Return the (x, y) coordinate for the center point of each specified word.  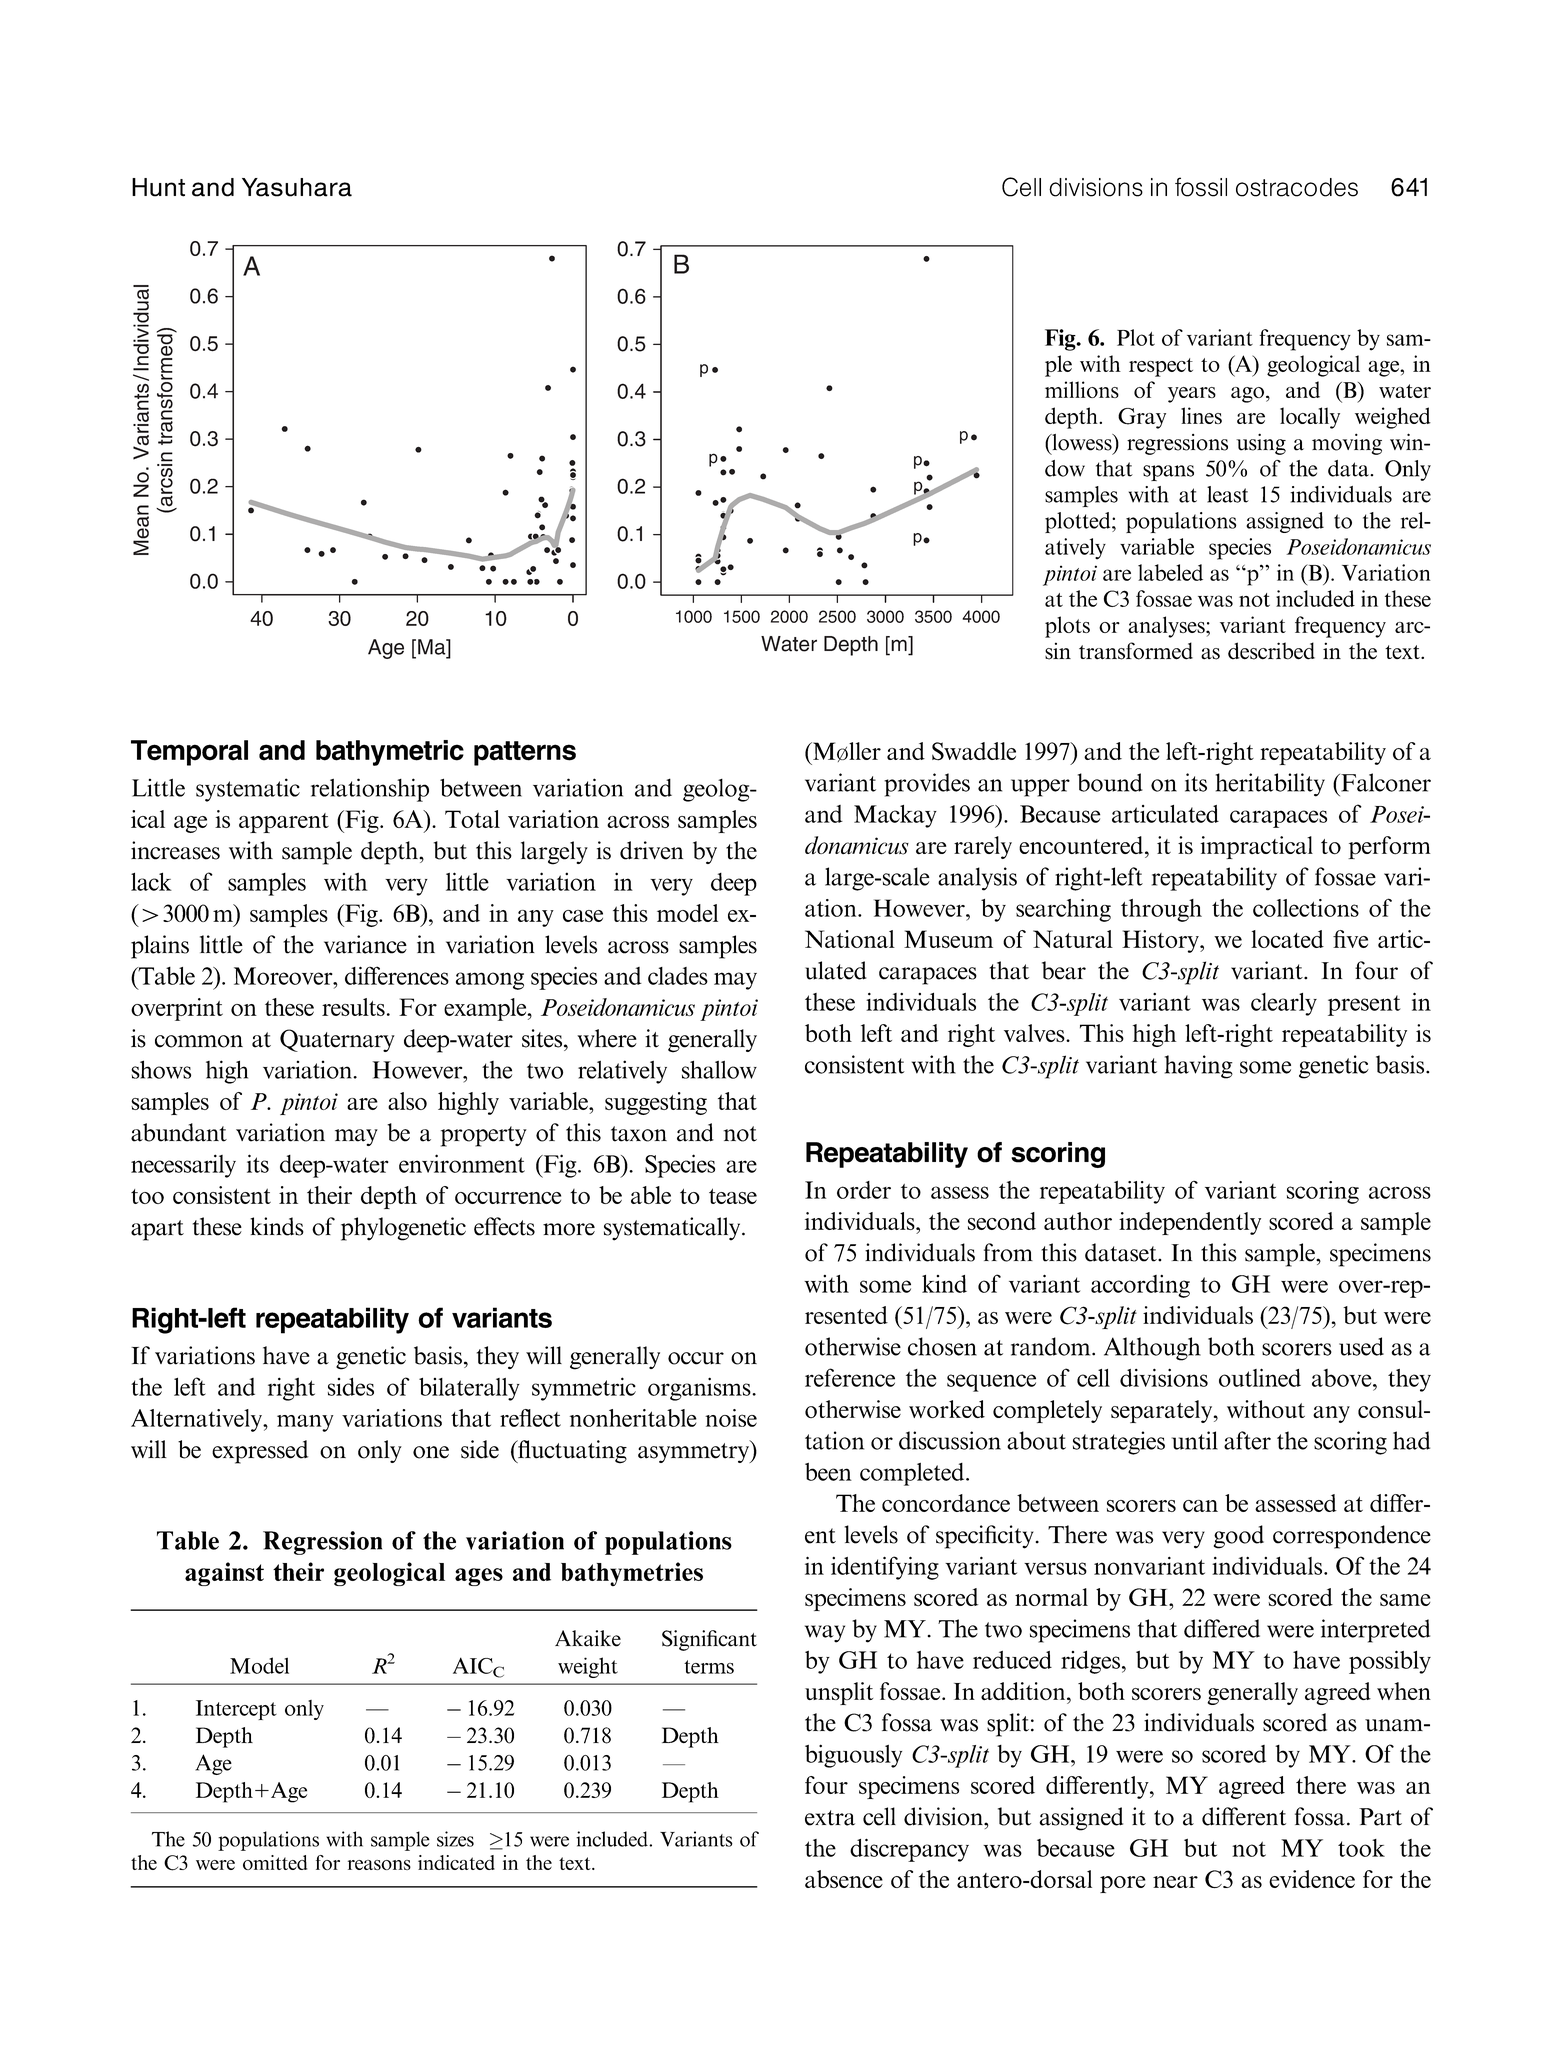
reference (850, 1377)
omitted (275, 1862)
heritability (1270, 785)
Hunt (158, 187)
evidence (1312, 1879)
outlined (1260, 1377)
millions (1082, 389)
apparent (284, 823)
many (305, 1423)
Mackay (895, 816)
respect (1161, 367)
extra (830, 1818)
